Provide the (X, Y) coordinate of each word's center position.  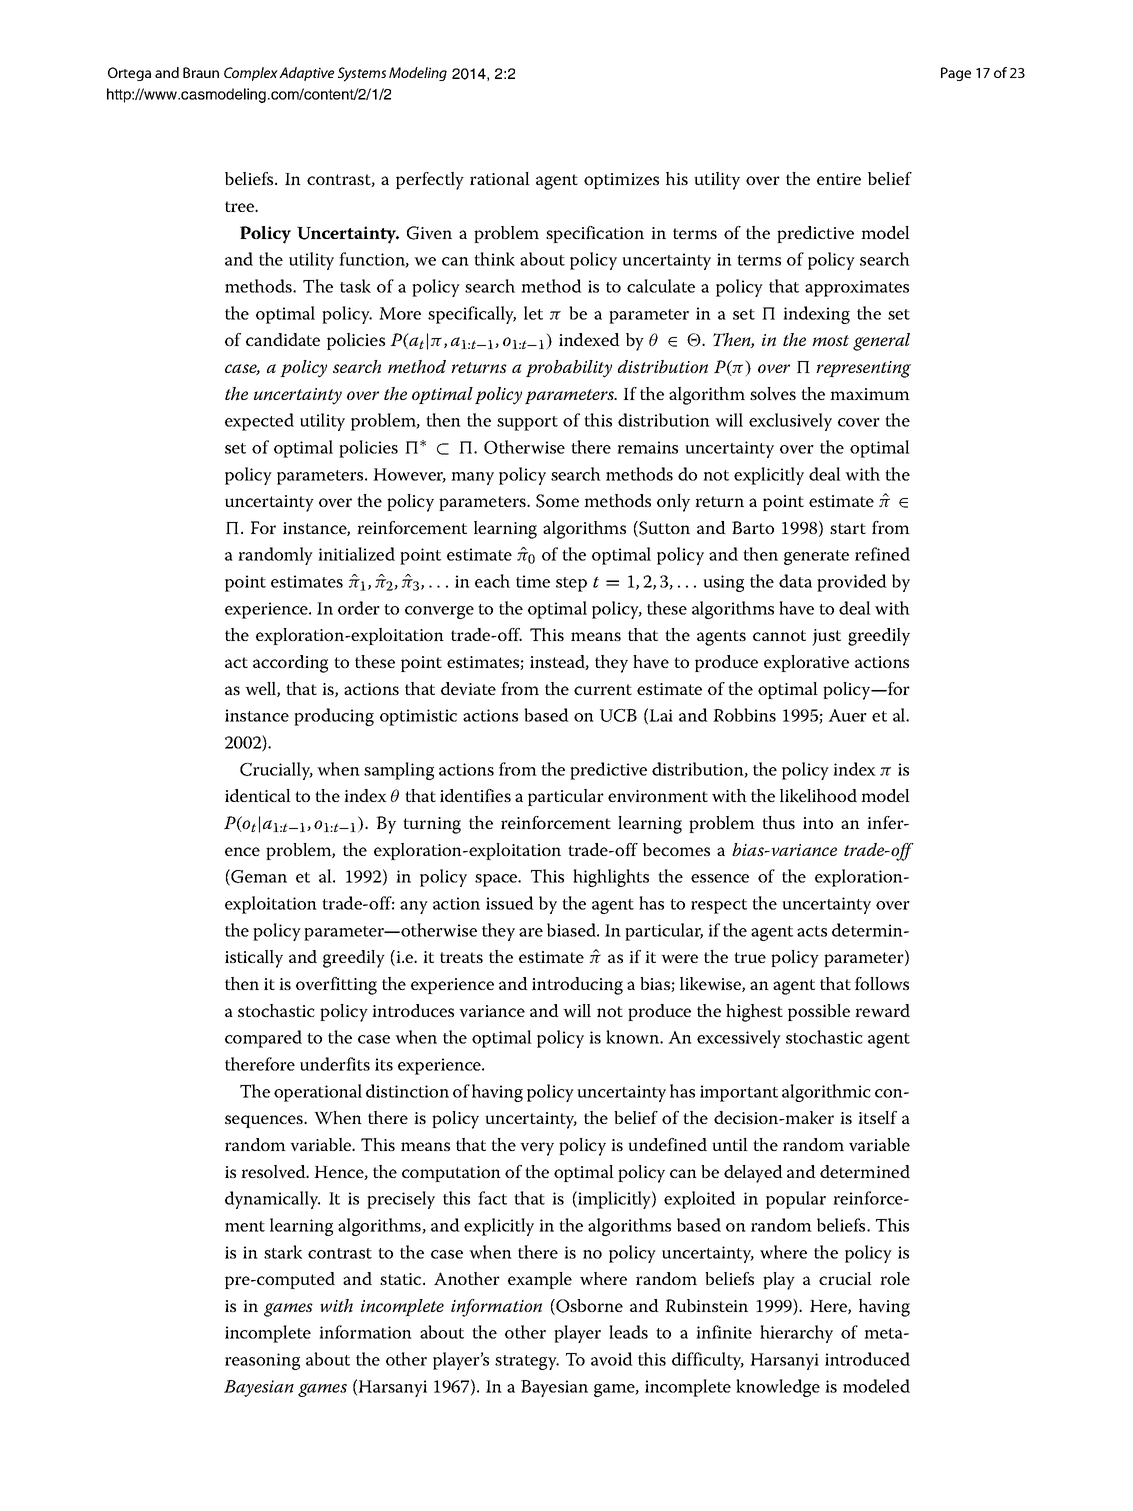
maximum (870, 394)
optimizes (621, 181)
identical (258, 795)
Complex (251, 74)
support (527, 423)
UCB (618, 715)
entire (839, 179)
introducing (577, 986)
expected (259, 422)
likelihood (818, 796)
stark (283, 1252)
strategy (527, 1362)
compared (263, 1039)
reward (882, 1010)
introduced (867, 1359)
